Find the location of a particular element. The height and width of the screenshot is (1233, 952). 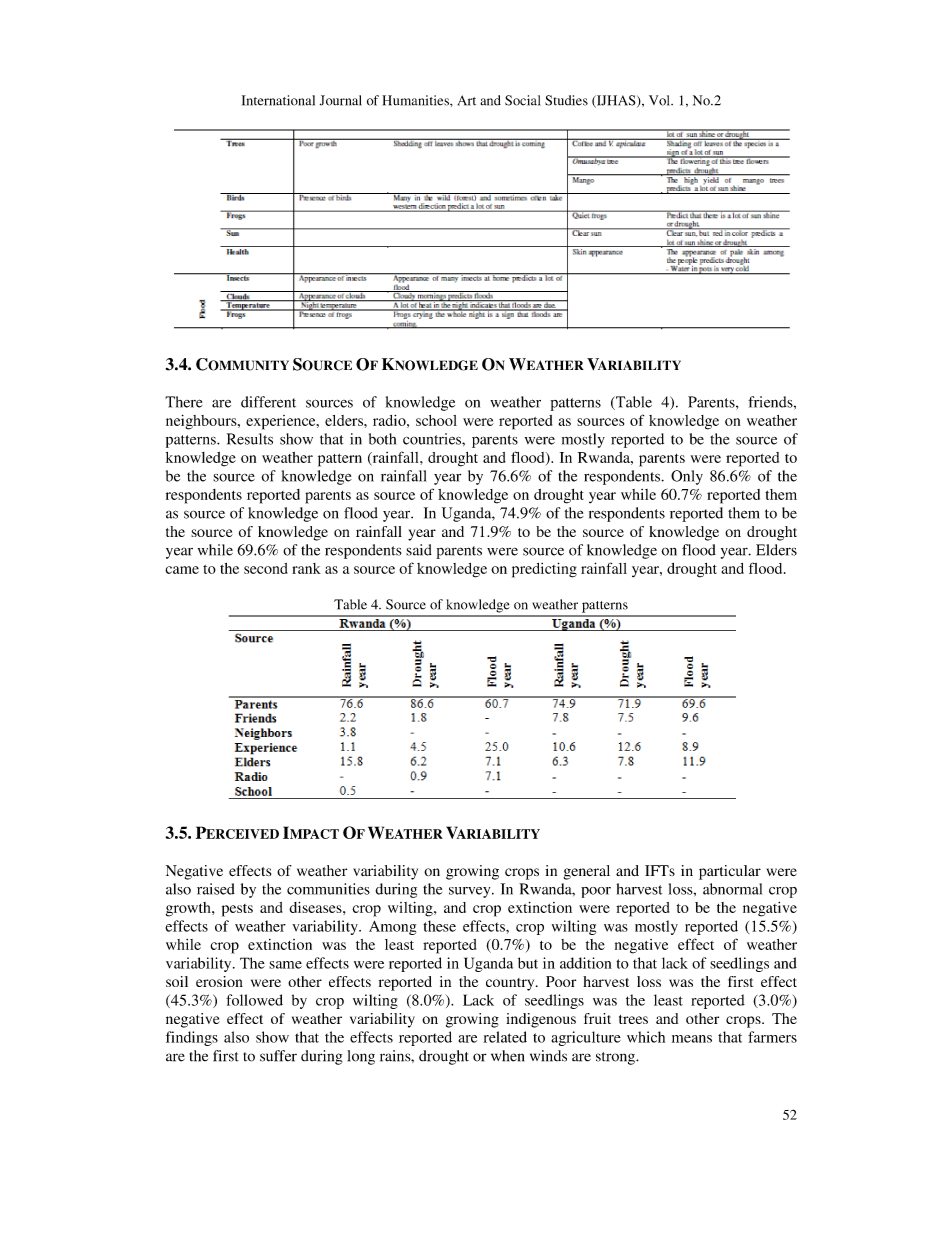

Social is located at coordinates (523, 100).
